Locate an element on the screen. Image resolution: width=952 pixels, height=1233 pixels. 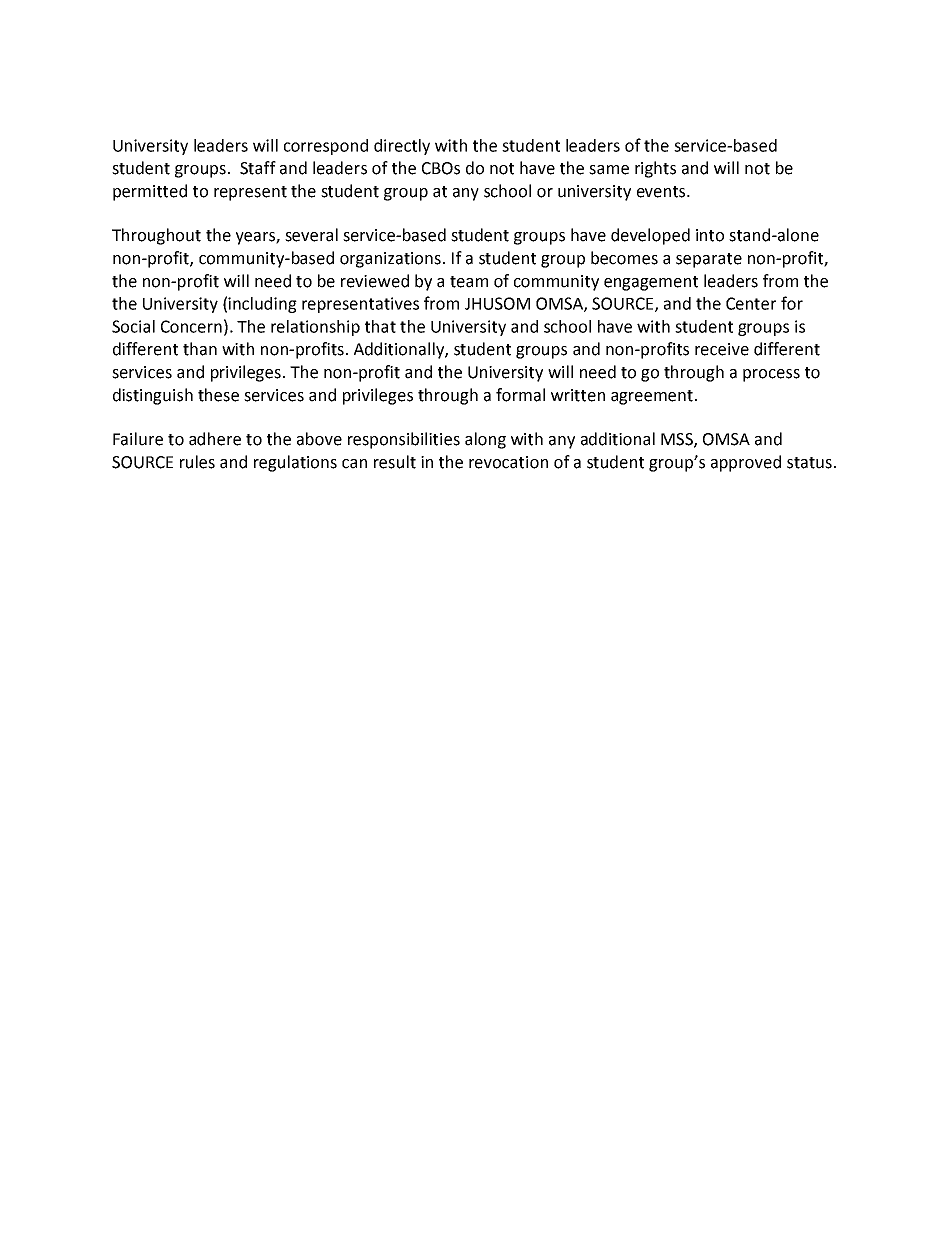
rights is located at coordinates (655, 169).
